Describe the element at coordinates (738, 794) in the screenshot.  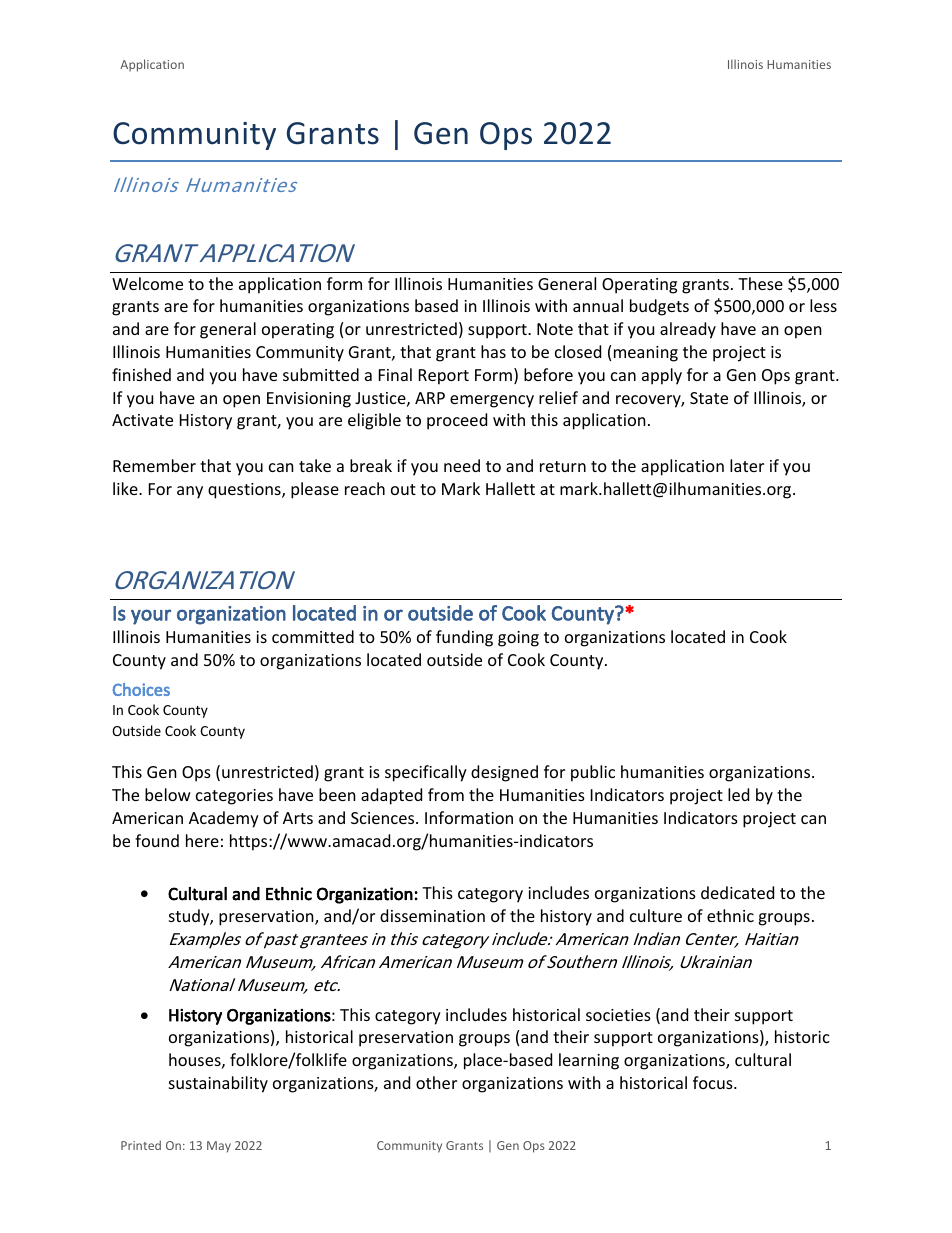
I see `led` at that location.
